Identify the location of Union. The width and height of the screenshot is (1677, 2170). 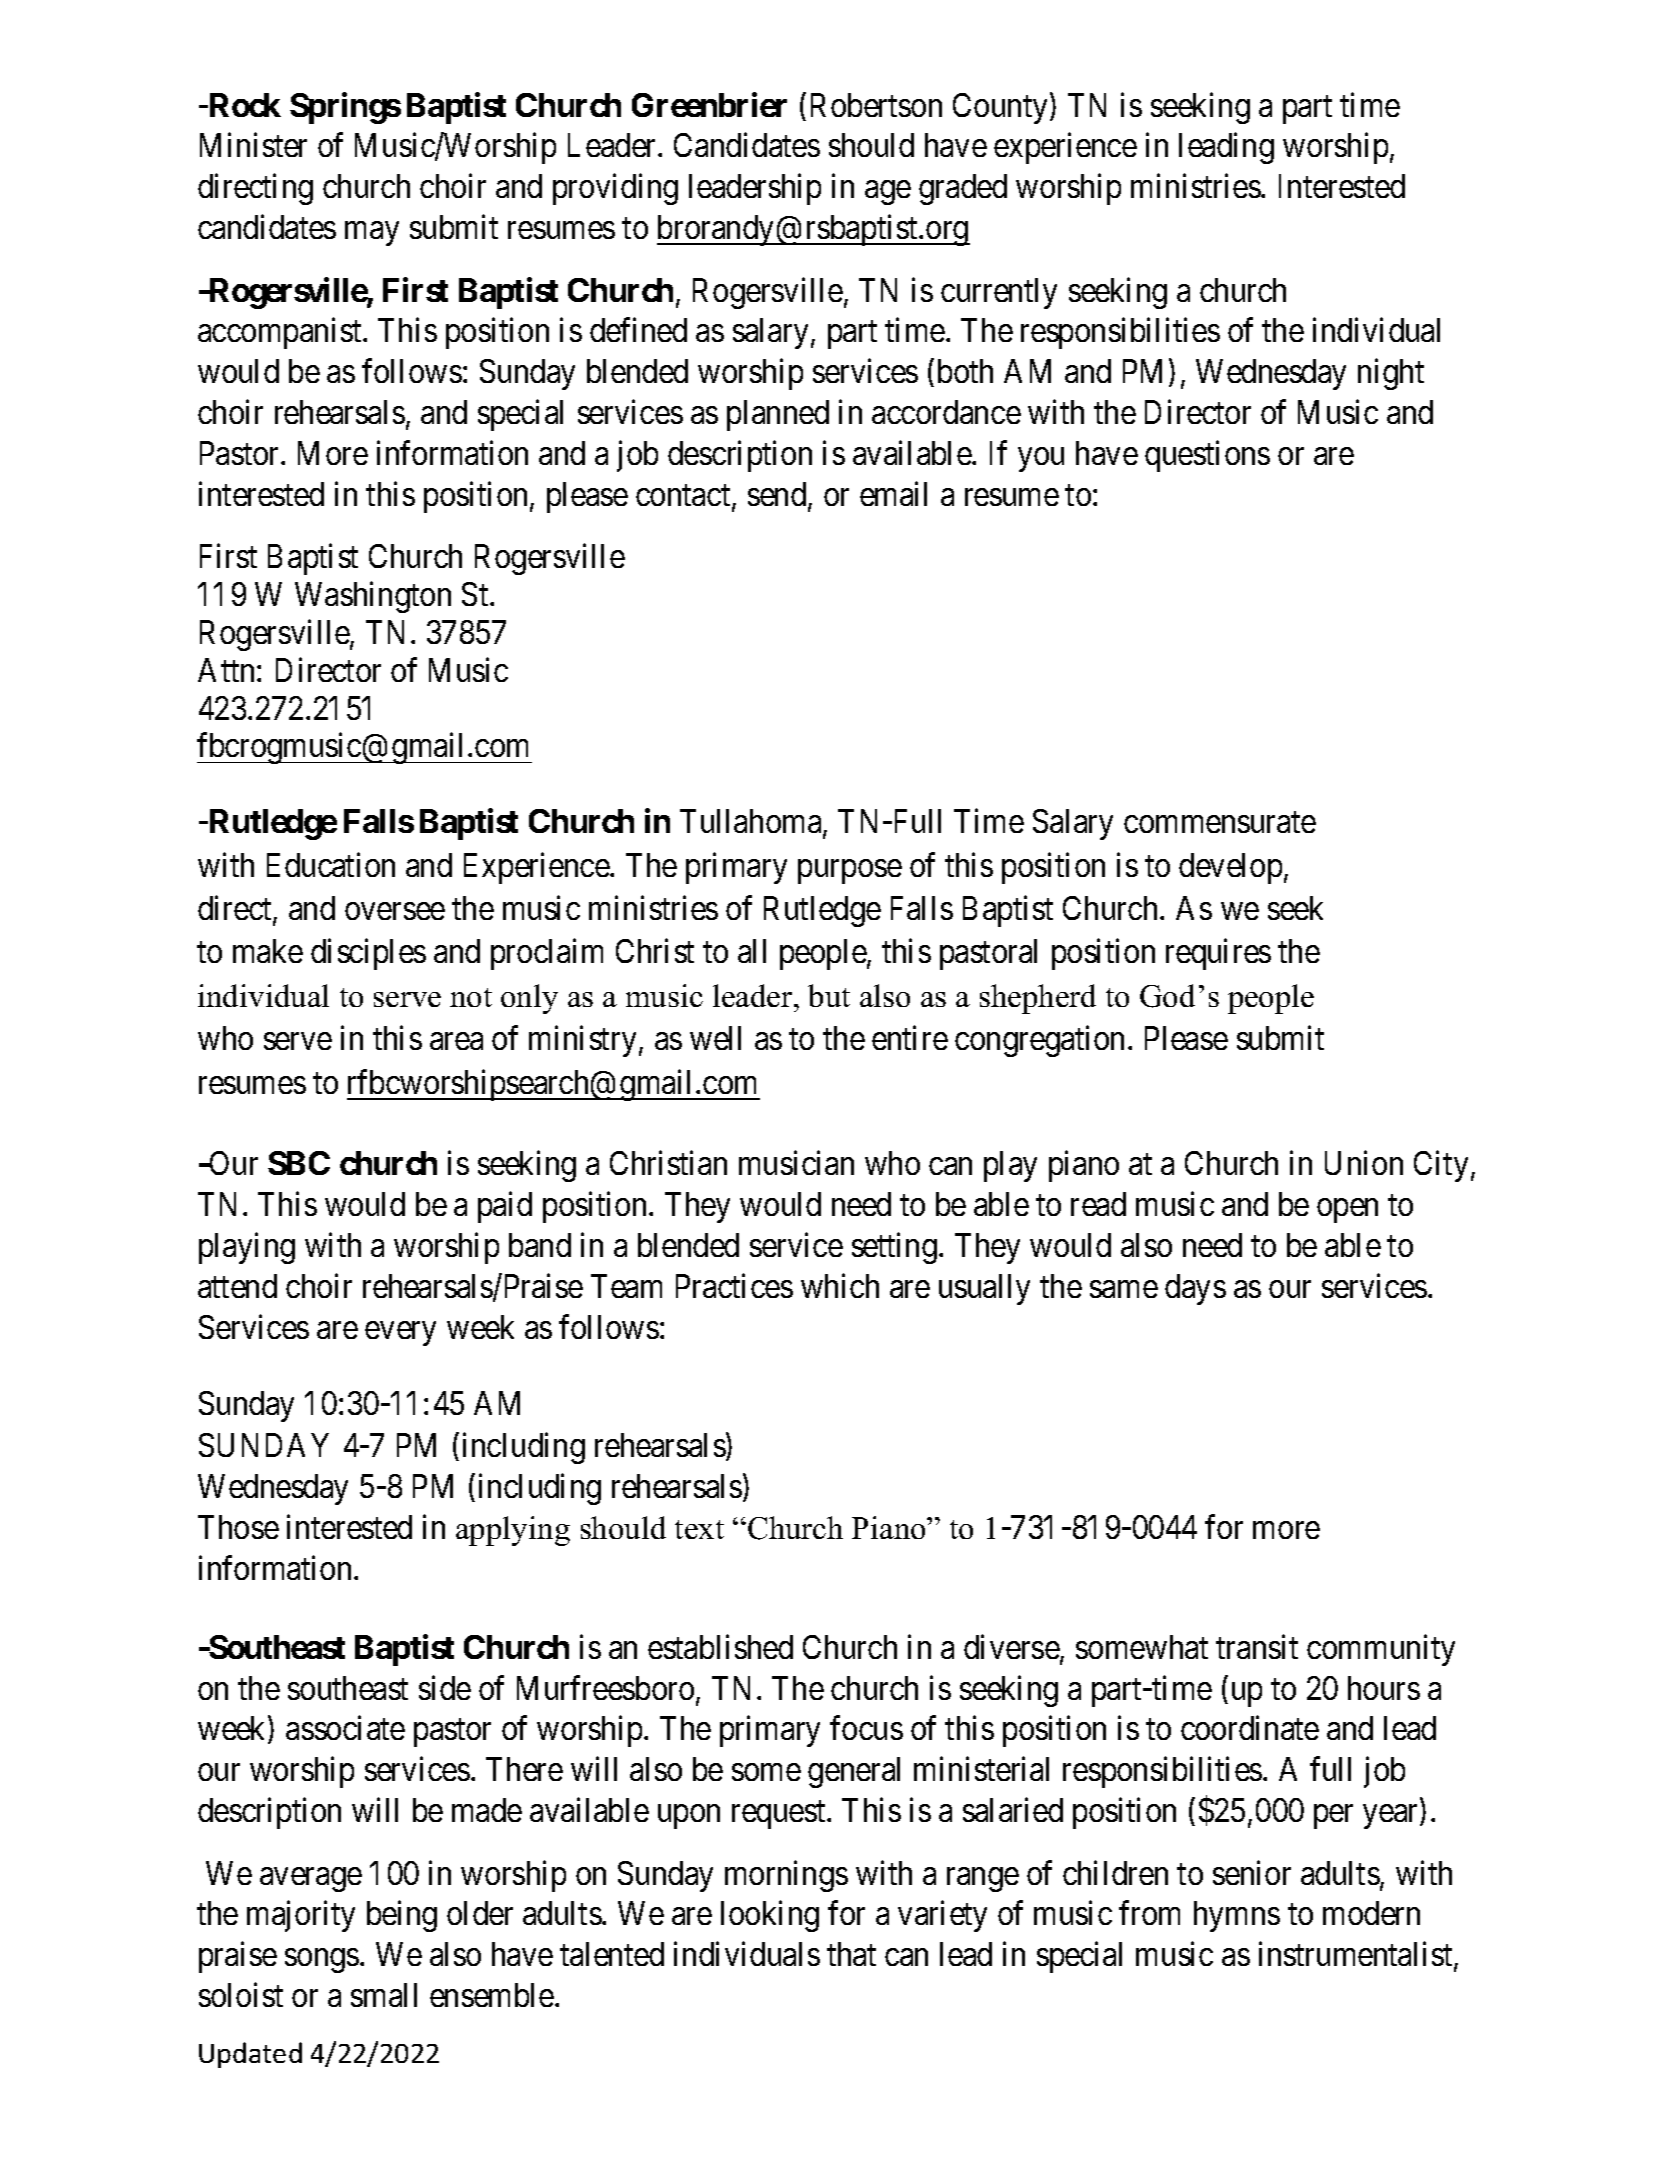
(1364, 1163).
